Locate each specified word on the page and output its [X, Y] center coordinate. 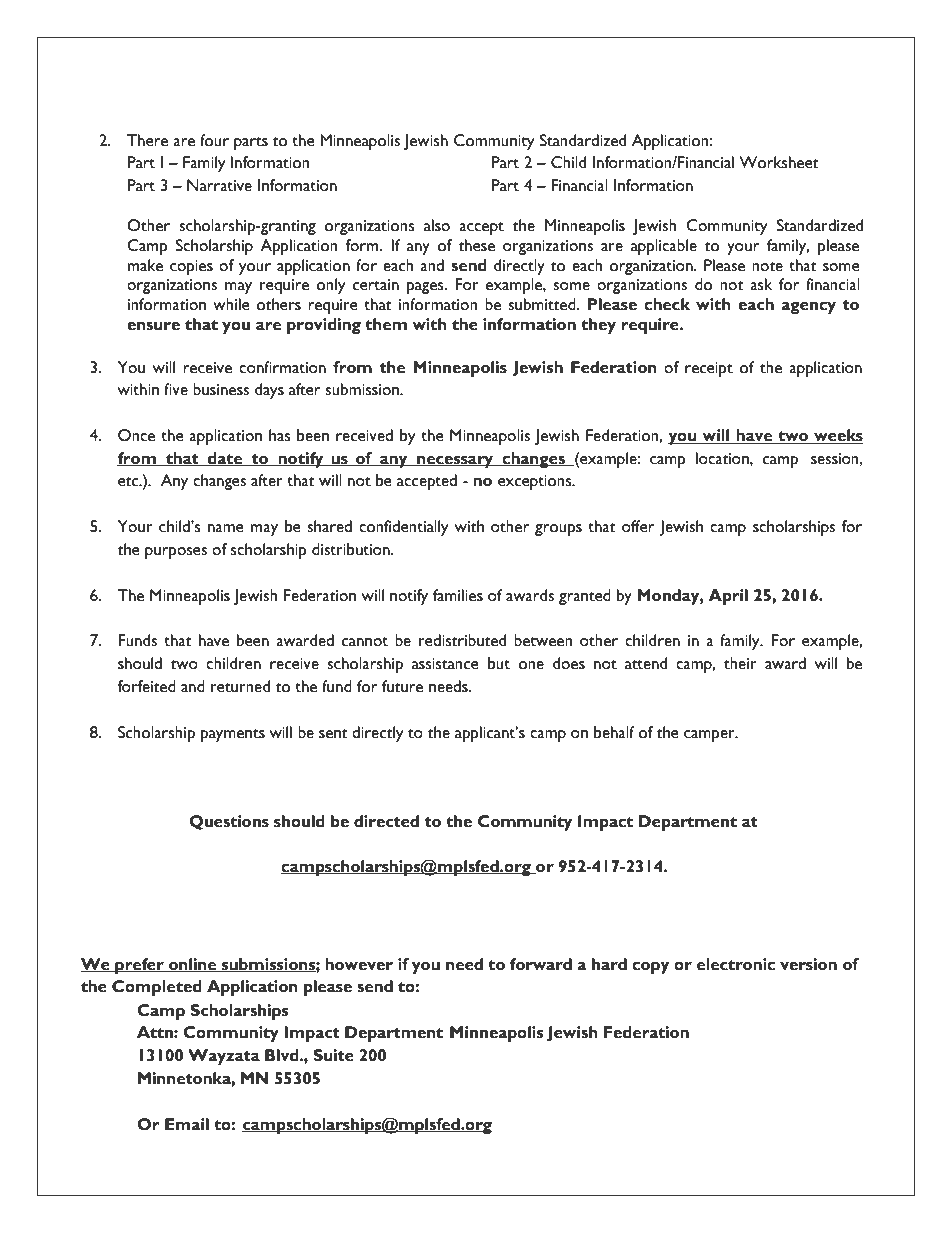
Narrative [219, 185]
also [437, 225]
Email [187, 1124]
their [740, 663]
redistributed [462, 640]
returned [240, 686]
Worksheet [779, 162]
